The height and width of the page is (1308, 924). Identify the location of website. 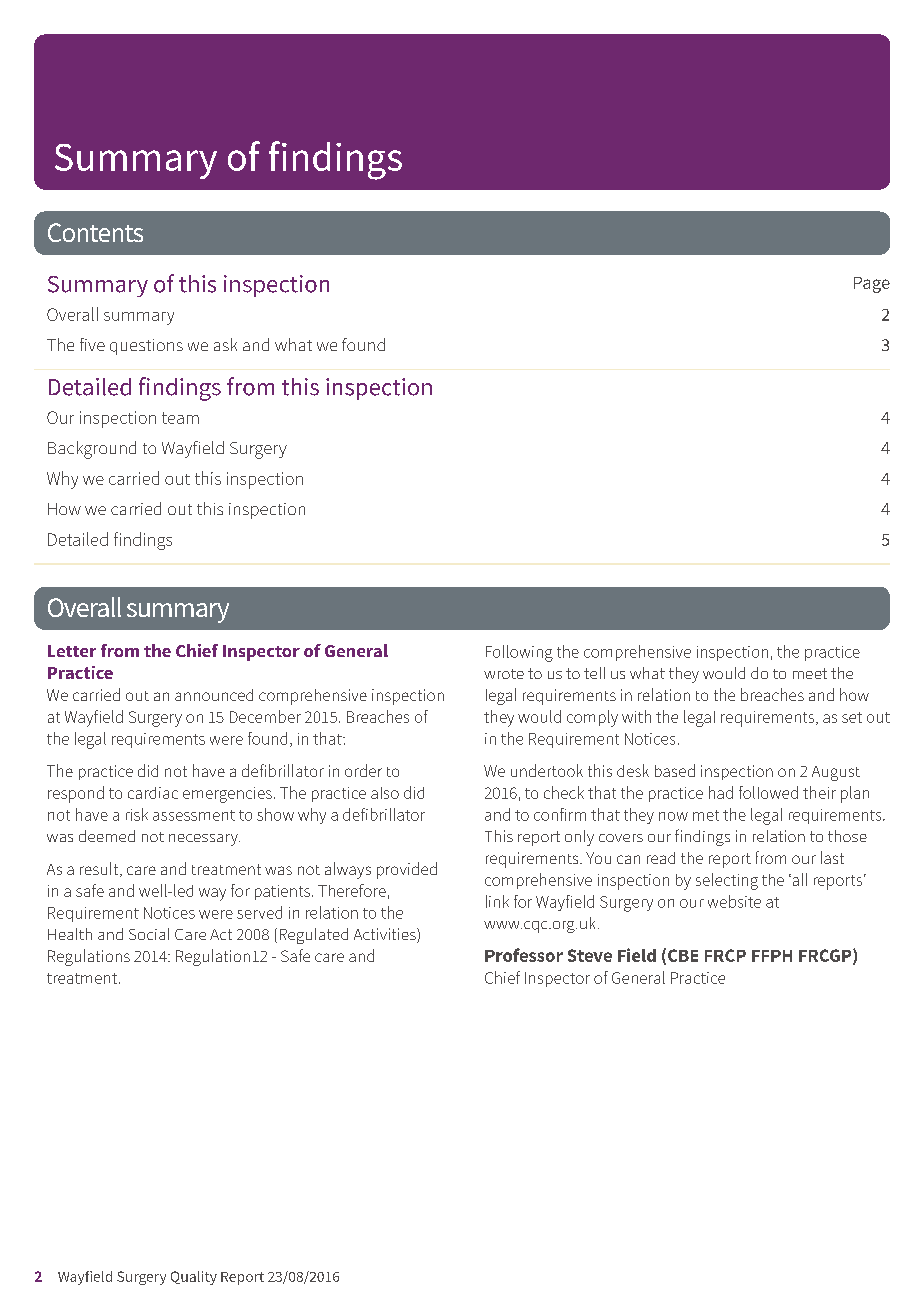
(734, 901).
